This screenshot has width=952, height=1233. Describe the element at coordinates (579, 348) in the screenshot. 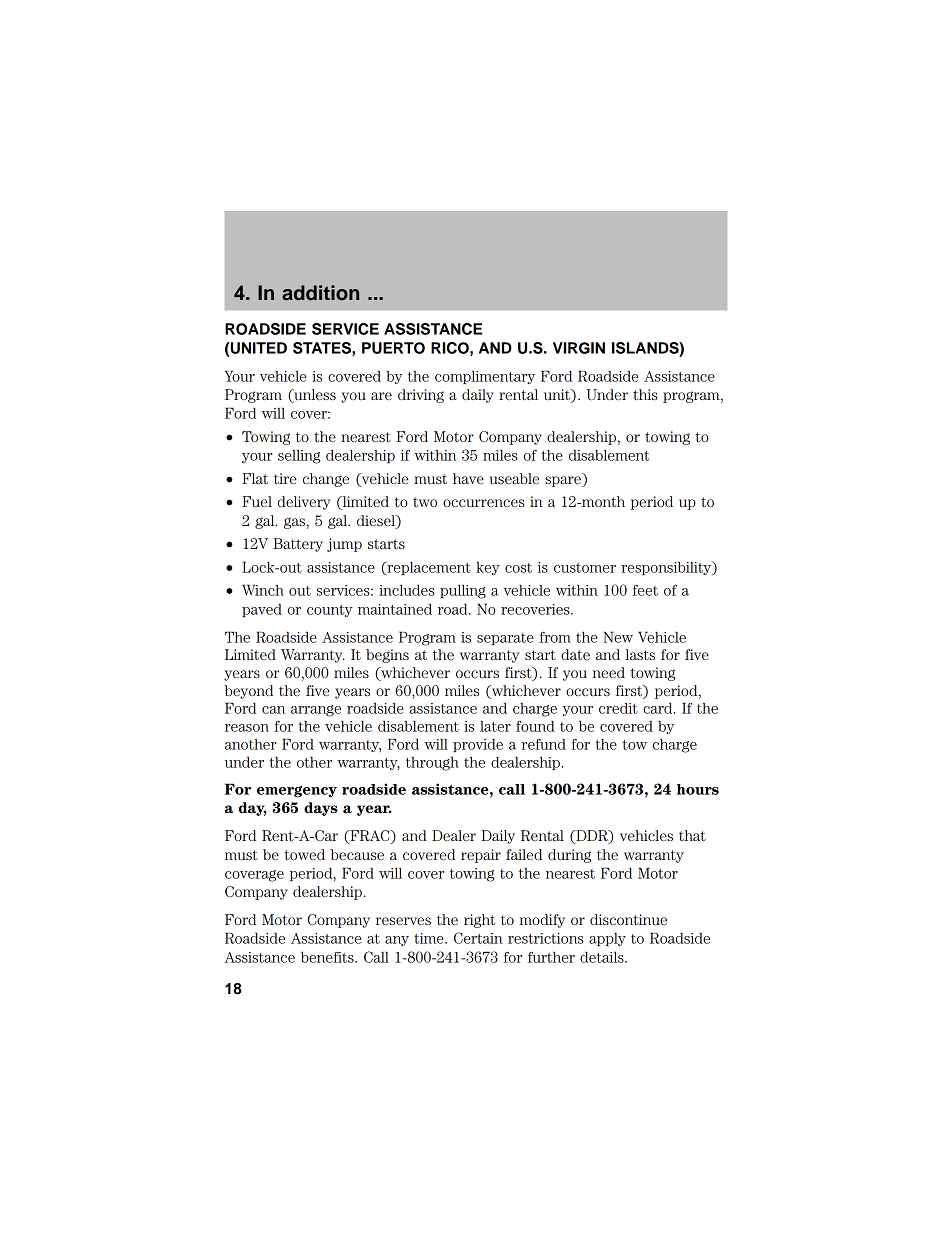

I see `VIRGIN` at that location.
